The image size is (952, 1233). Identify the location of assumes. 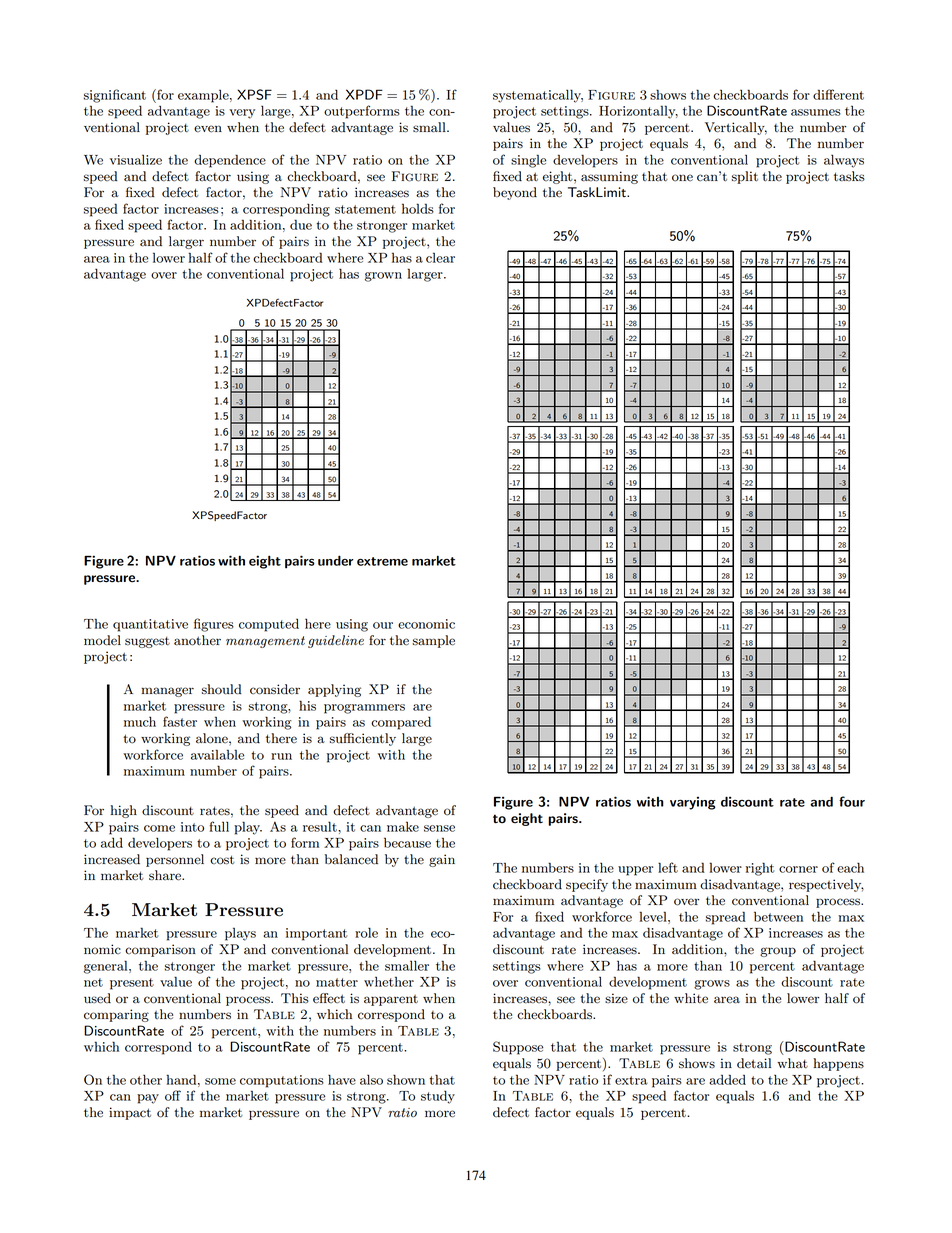
(816, 112).
